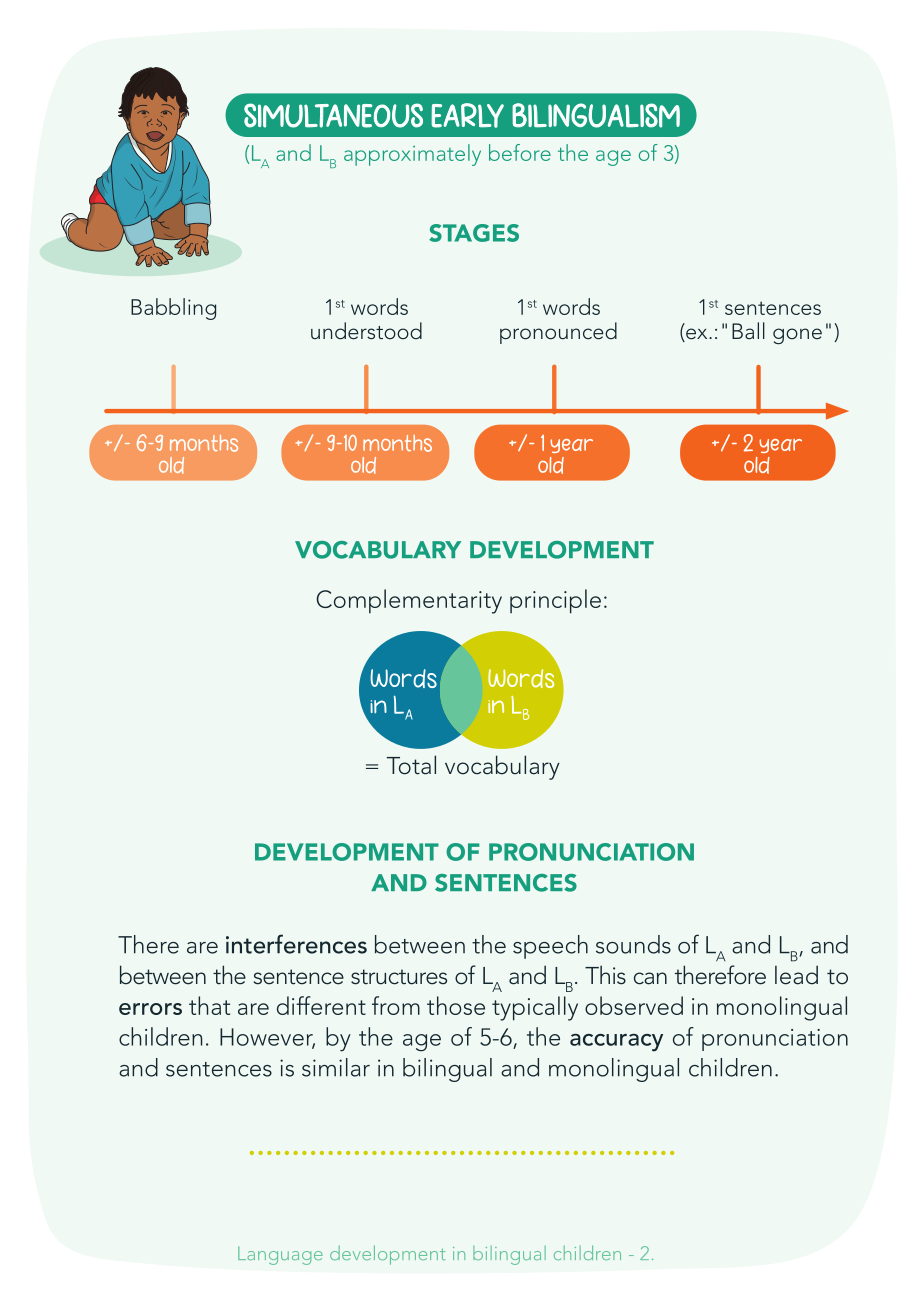 The image size is (924, 1308). I want to click on speech, so click(550, 947).
